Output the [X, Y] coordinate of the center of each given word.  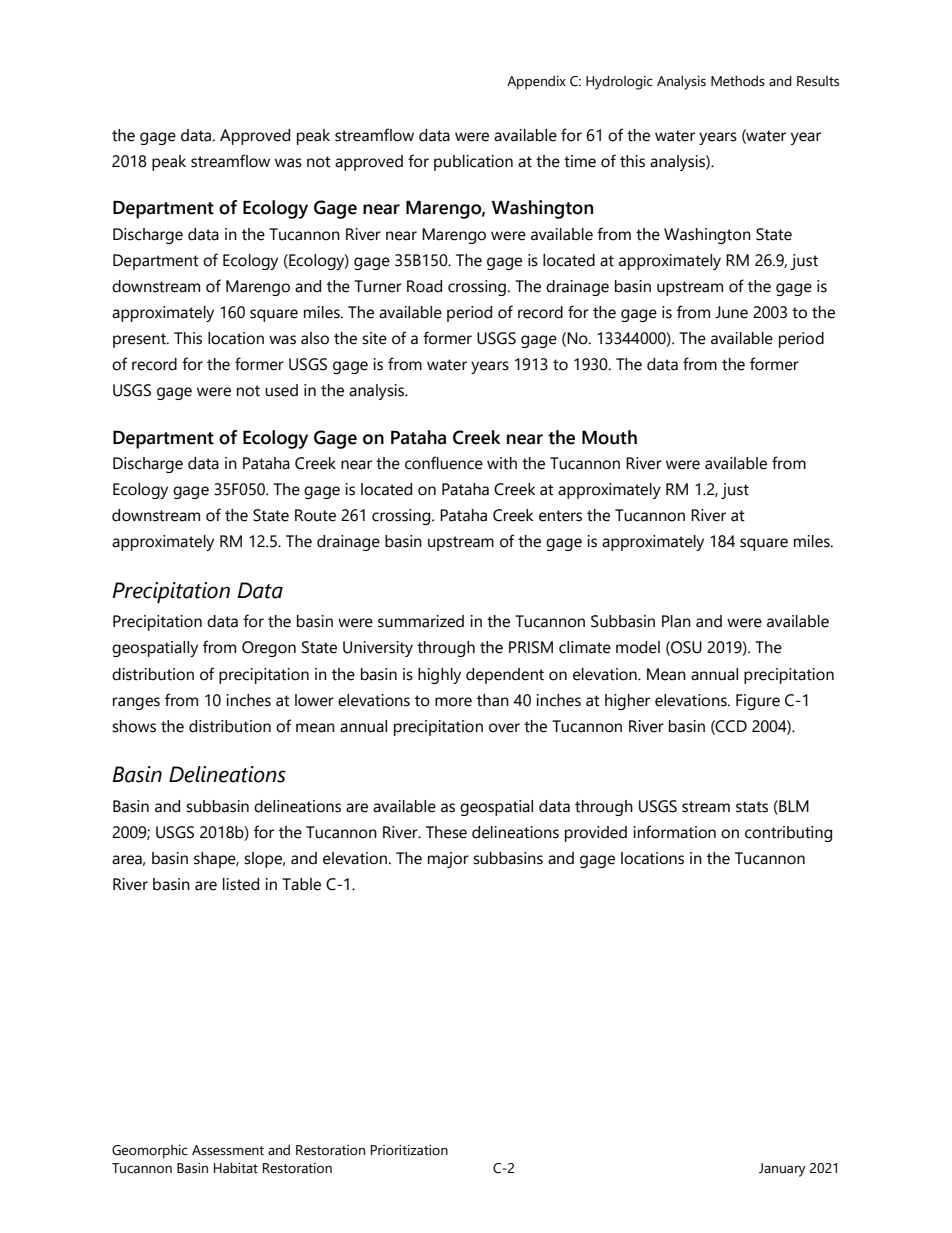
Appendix [536, 82]
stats [752, 807]
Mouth [609, 437]
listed [241, 884]
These [446, 832]
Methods [738, 81]
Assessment [228, 1150]
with [502, 463]
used [281, 390]
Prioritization [409, 1150]
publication [473, 163]
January [782, 1170]
